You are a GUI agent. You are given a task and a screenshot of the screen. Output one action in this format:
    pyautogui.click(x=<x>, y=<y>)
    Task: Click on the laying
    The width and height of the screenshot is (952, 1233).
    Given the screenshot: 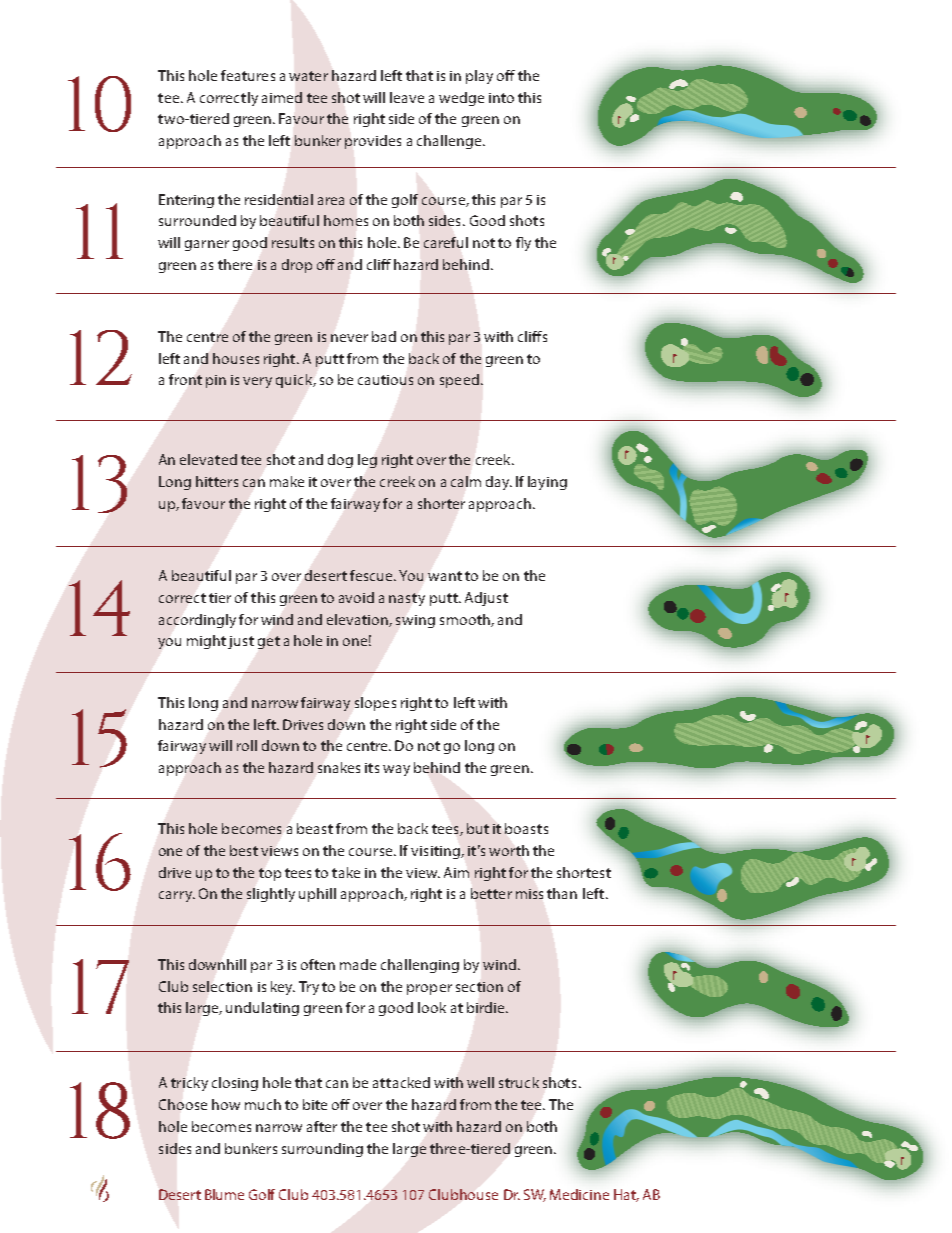 What is the action you would take?
    pyautogui.click(x=547, y=483)
